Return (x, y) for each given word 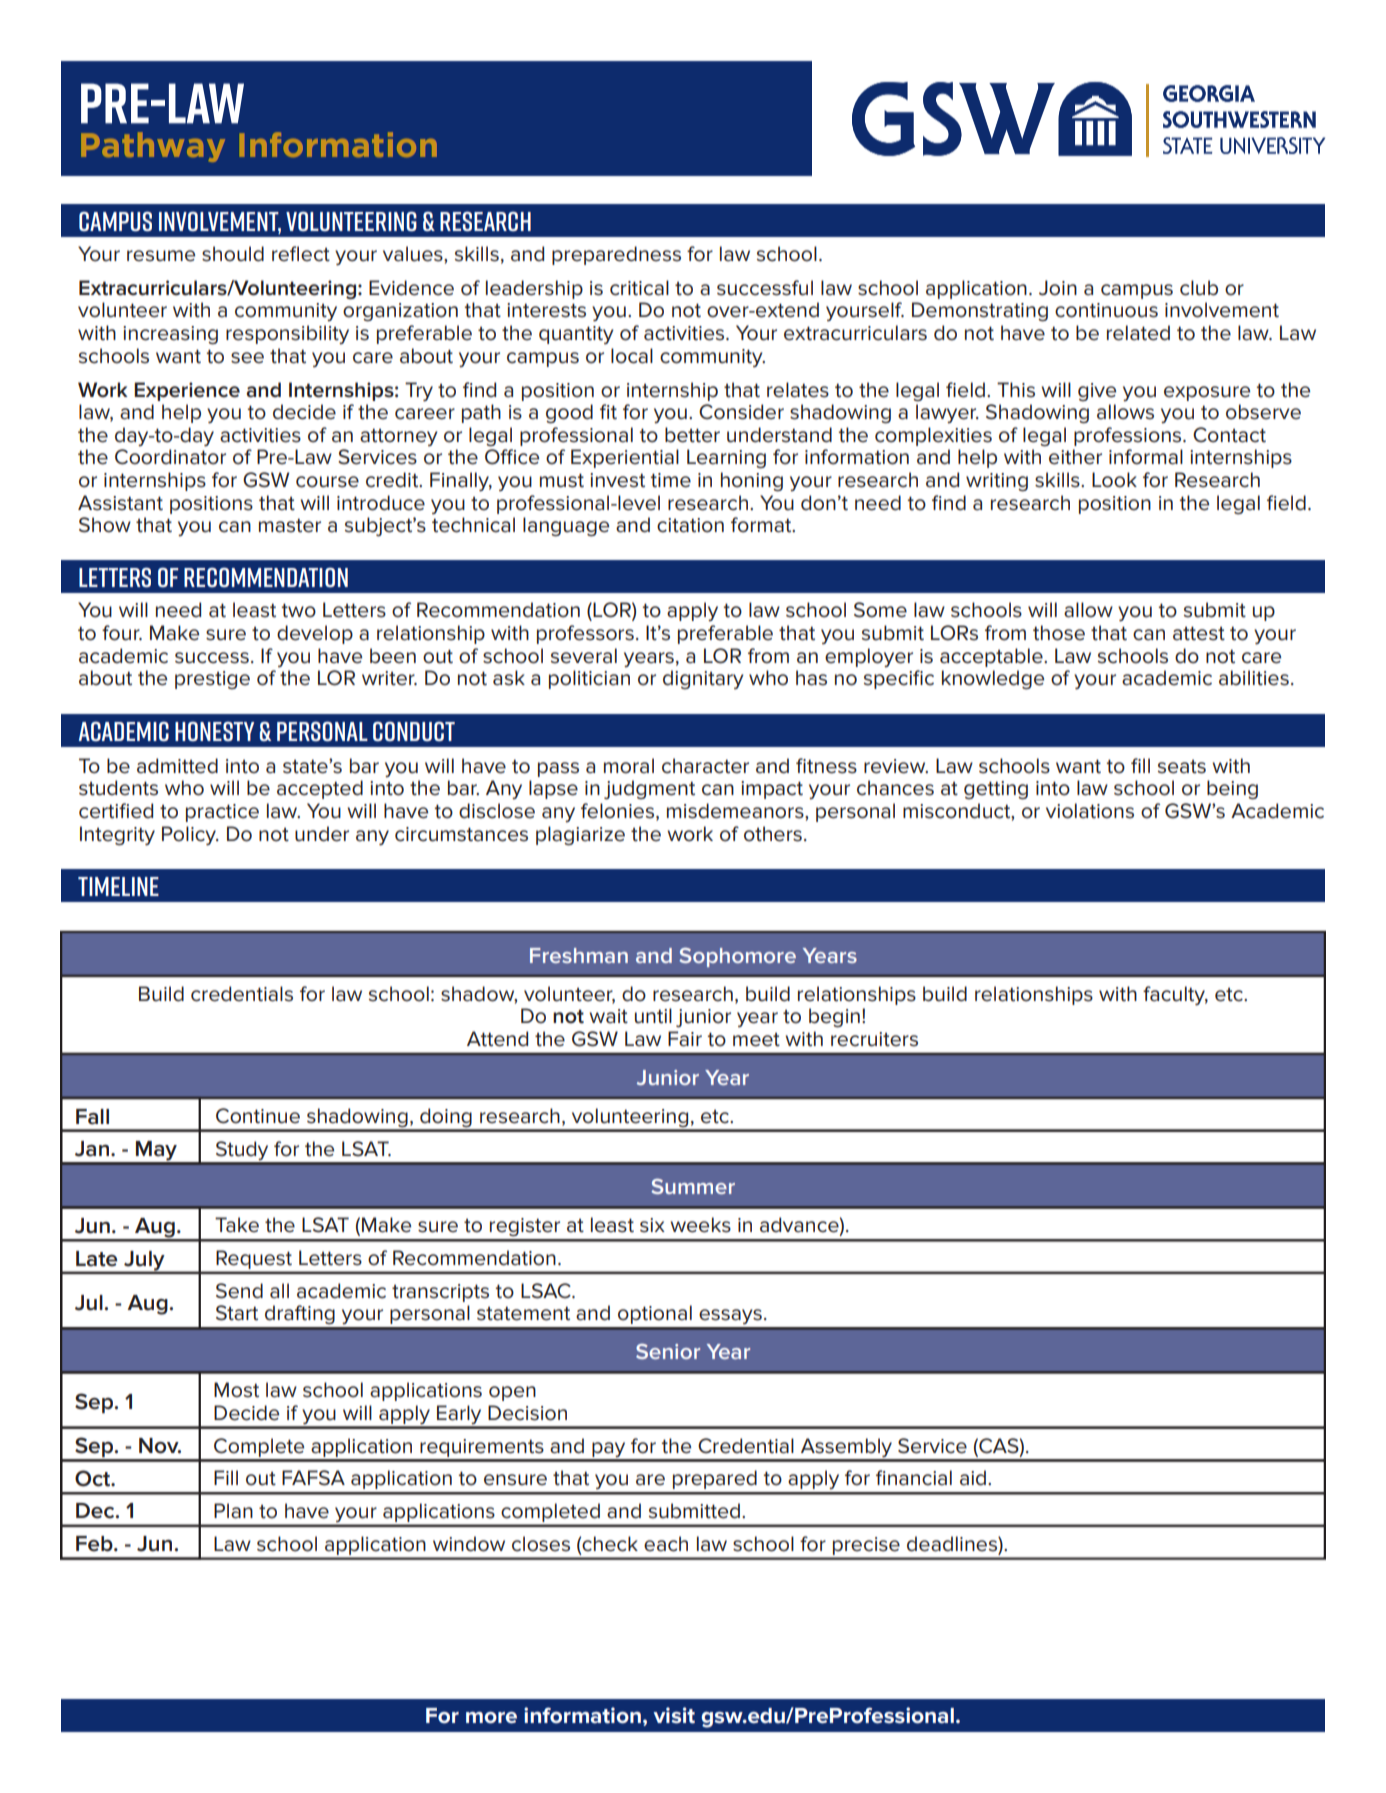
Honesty (214, 731)
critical (639, 288)
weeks (700, 1225)
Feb (95, 1544)
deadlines (953, 1544)
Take (237, 1225)
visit (674, 1715)
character (705, 766)
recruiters (874, 1039)
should (233, 254)
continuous (1106, 310)
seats (1182, 767)
